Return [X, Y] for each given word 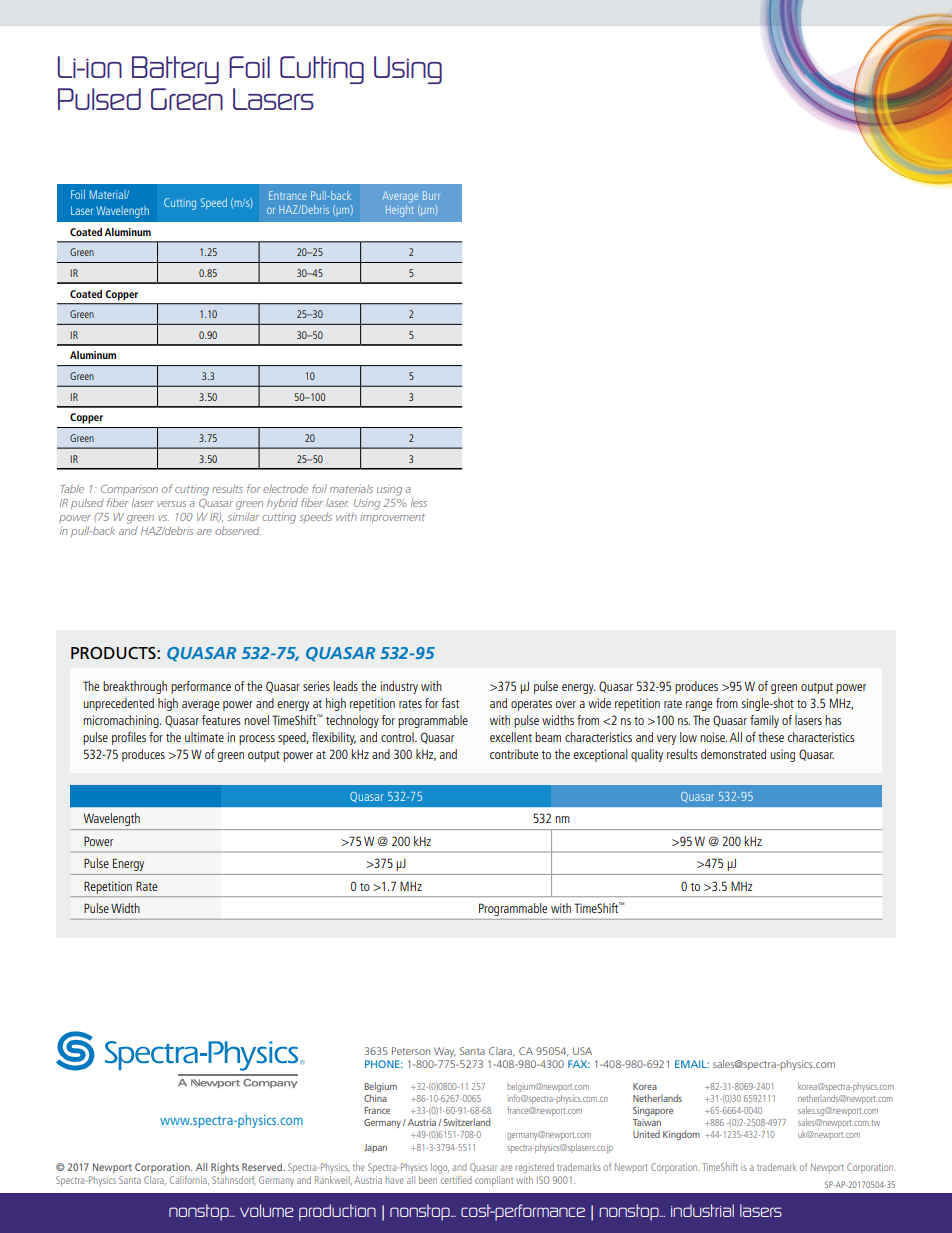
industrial [702, 1210]
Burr [431, 195]
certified [456, 1180]
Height [400, 209]
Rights [225, 1168]
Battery [175, 70]
